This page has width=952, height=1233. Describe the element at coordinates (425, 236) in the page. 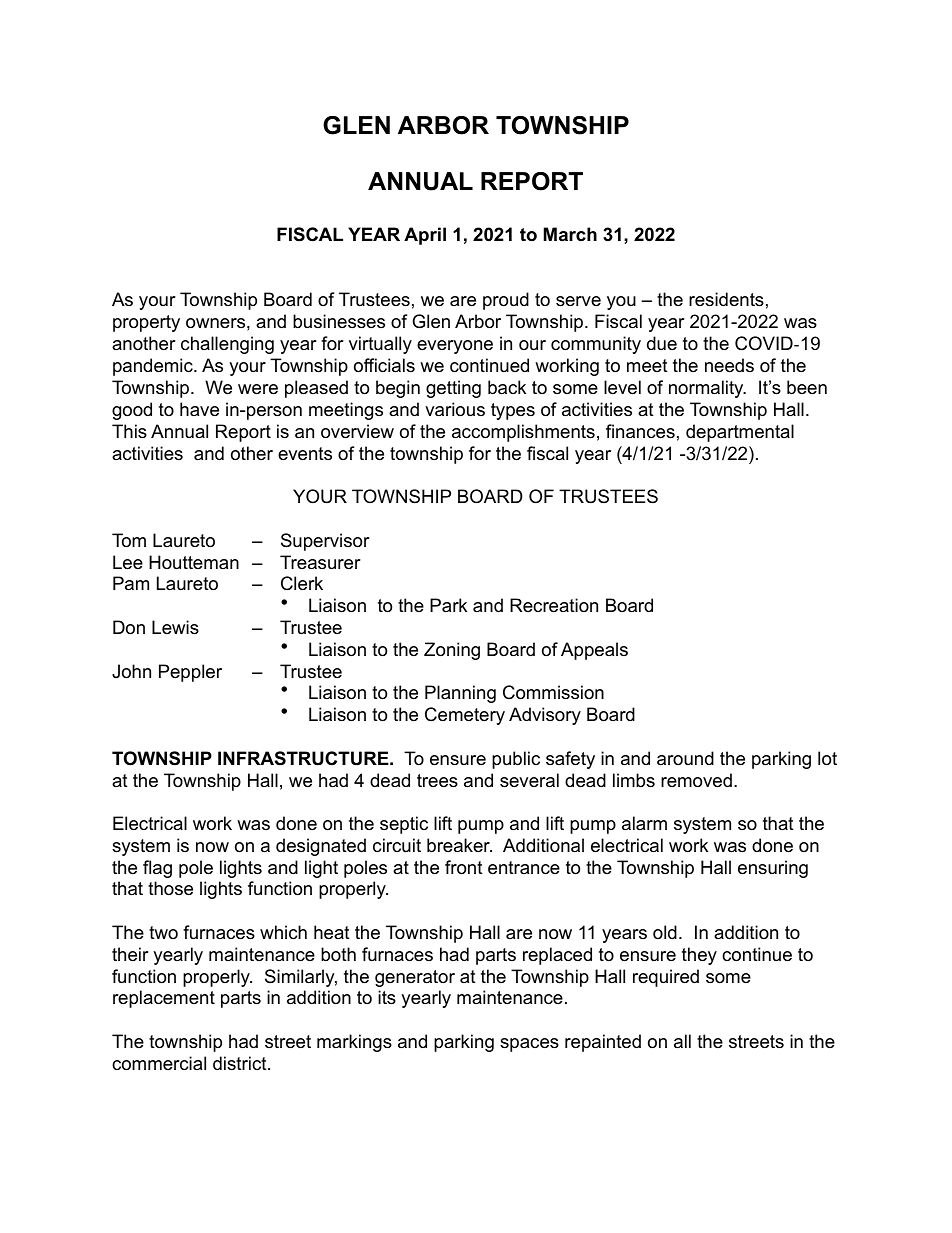

I see `April` at that location.
